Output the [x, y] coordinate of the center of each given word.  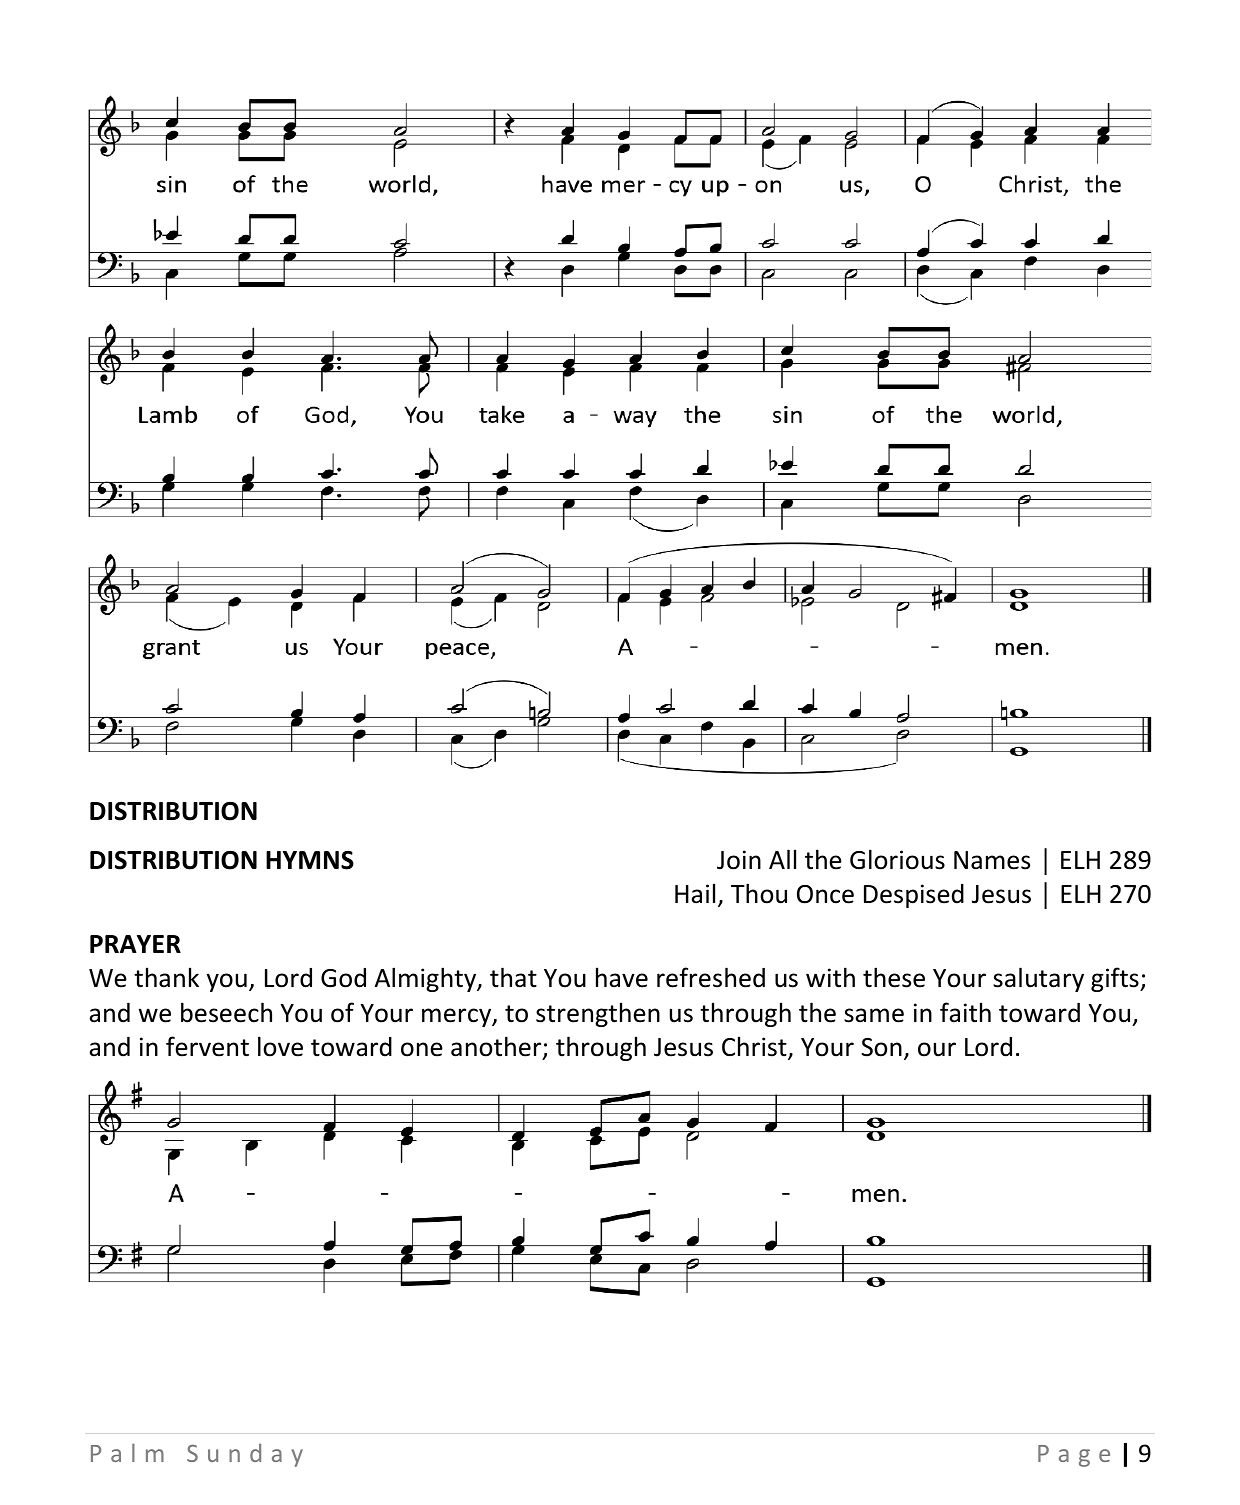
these [894, 977]
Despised [914, 896]
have [622, 977]
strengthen [598, 1014]
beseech [226, 1012]
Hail [695, 893]
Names [992, 860]
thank [166, 977]
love [280, 1046]
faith [965, 1012]
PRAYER [135, 944]
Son [881, 1047]
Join [739, 860]
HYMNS [310, 860]
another [497, 1047]
